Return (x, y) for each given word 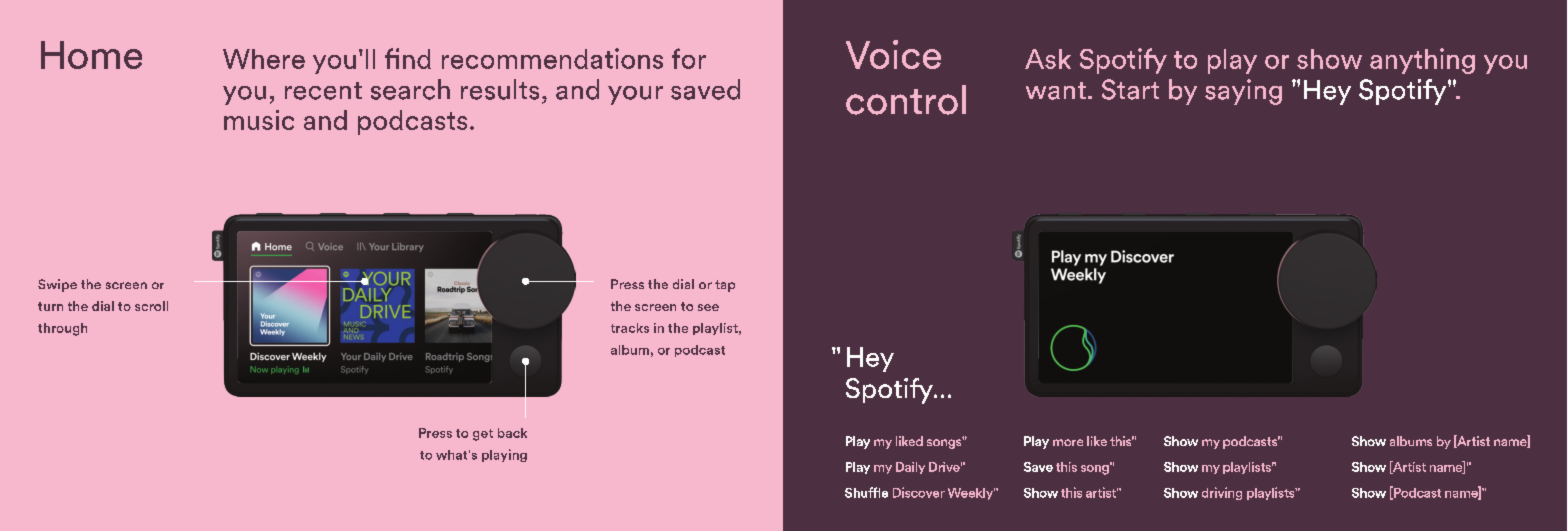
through (62, 329)
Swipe (57, 285)
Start (1130, 89)
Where (264, 59)
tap (725, 286)
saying (1243, 92)
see (708, 307)
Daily (910, 468)
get (483, 435)
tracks (630, 328)
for (689, 58)
